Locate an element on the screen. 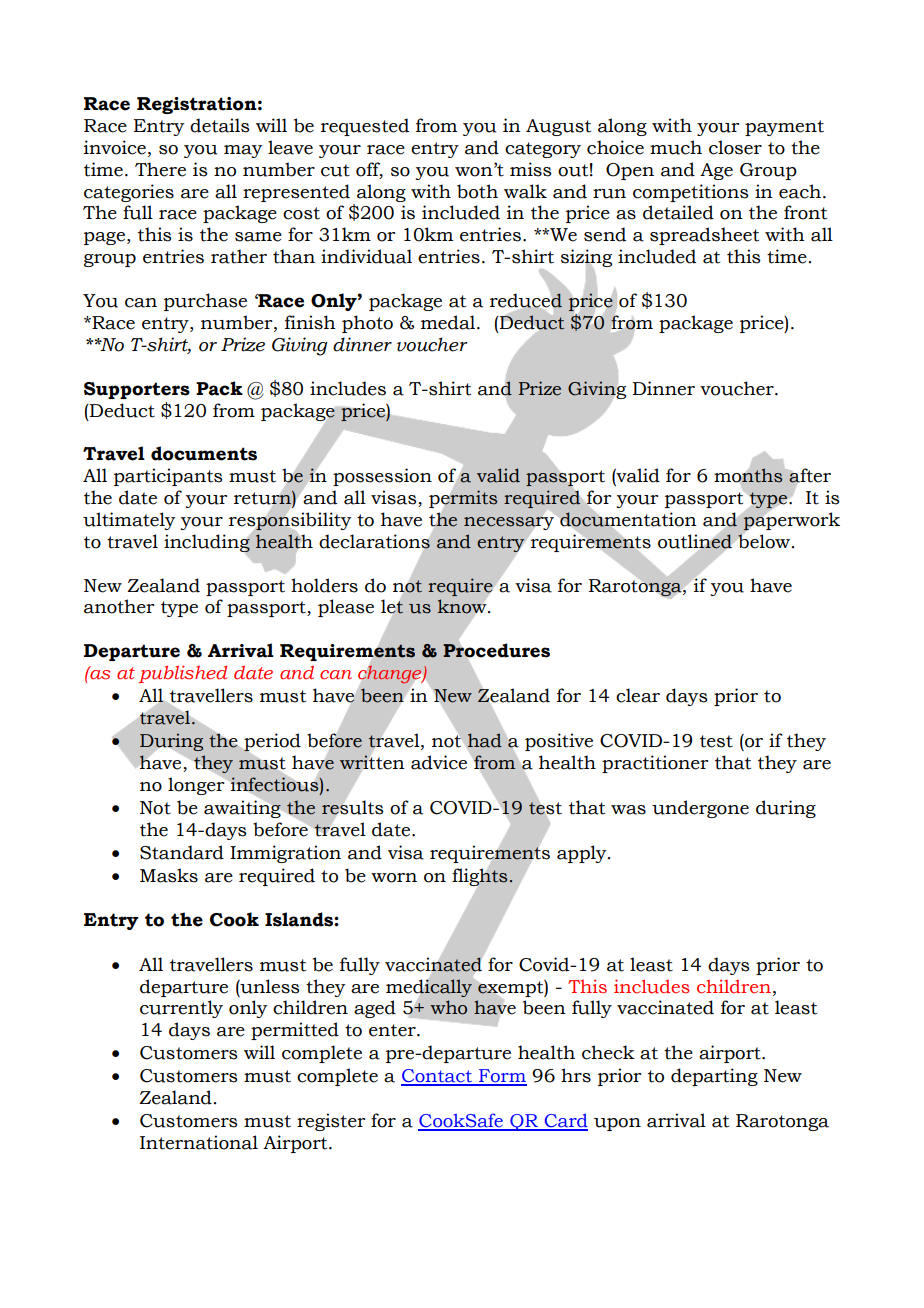 The image size is (924, 1308). advice is located at coordinates (439, 762).
